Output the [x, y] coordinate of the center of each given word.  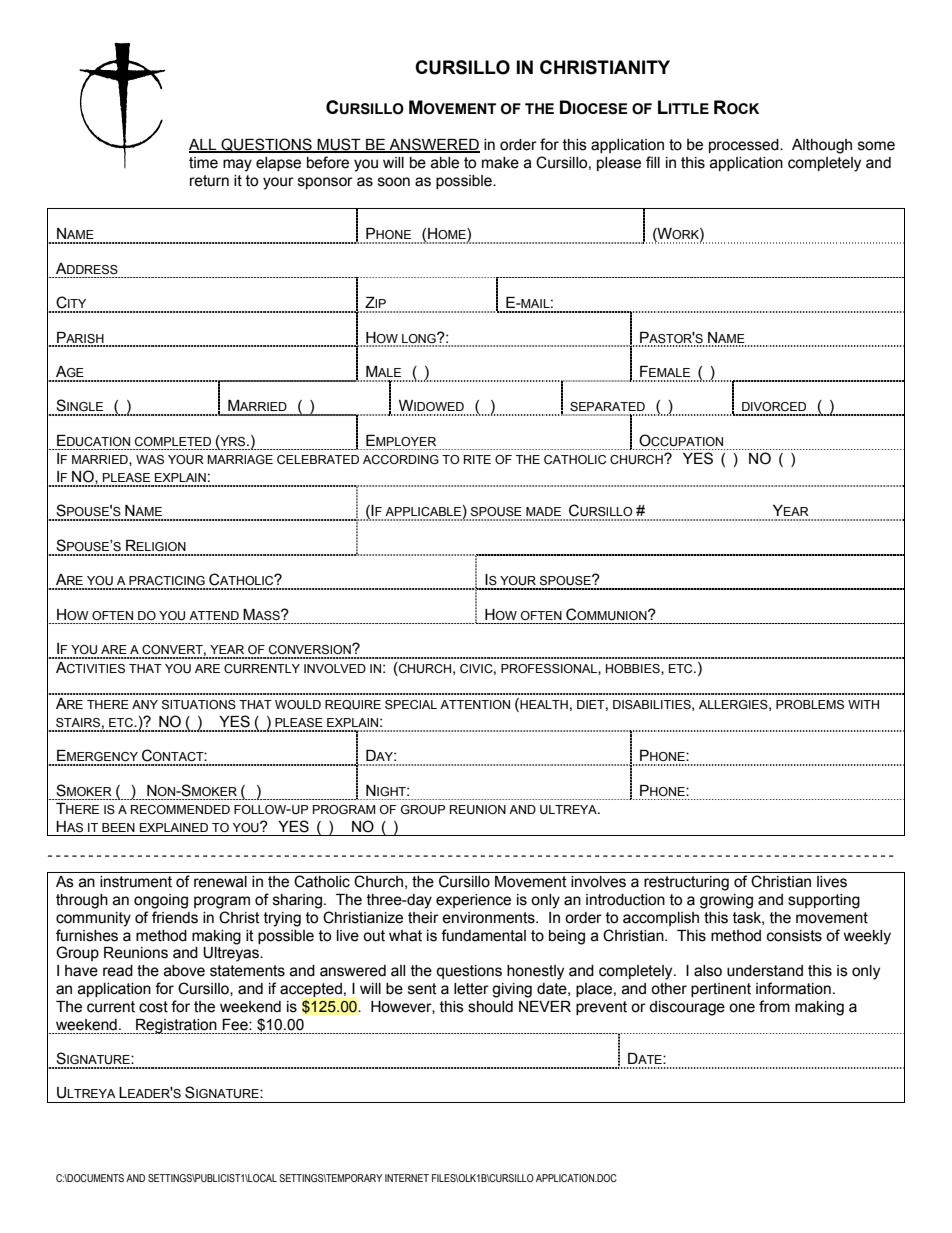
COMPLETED [173, 441]
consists [794, 936]
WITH [863, 704]
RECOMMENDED [180, 809]
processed [745, 146]
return [209, 181]
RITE [477, 459]
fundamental [483, 935]
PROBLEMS [810, 705]
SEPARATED [607, 406]
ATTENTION [475, 704]
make [500, 163]
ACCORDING [401, 459]
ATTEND [214, 615]
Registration [176, 1026]
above [184, 971]
